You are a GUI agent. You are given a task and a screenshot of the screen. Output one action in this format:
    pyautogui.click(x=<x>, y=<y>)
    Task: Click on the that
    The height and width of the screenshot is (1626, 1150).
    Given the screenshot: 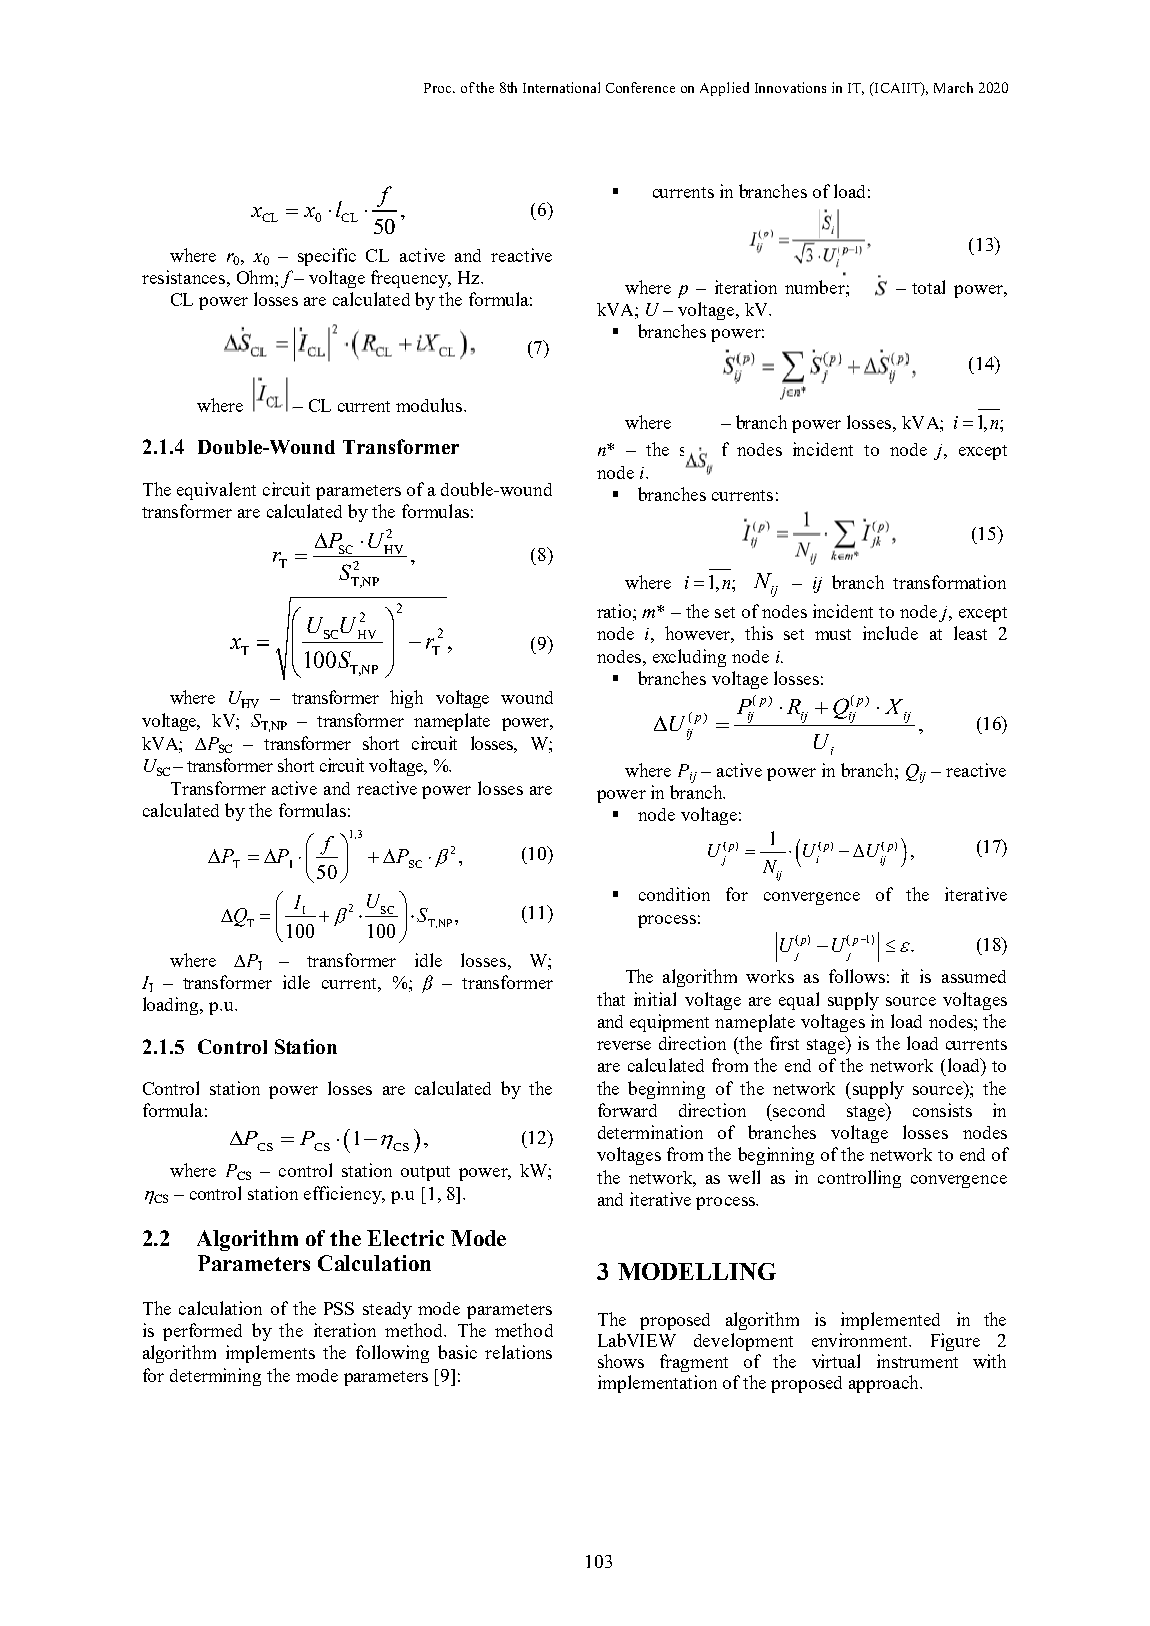 What is the action you would take?
    pyautogui.click(x=611, y=999)
